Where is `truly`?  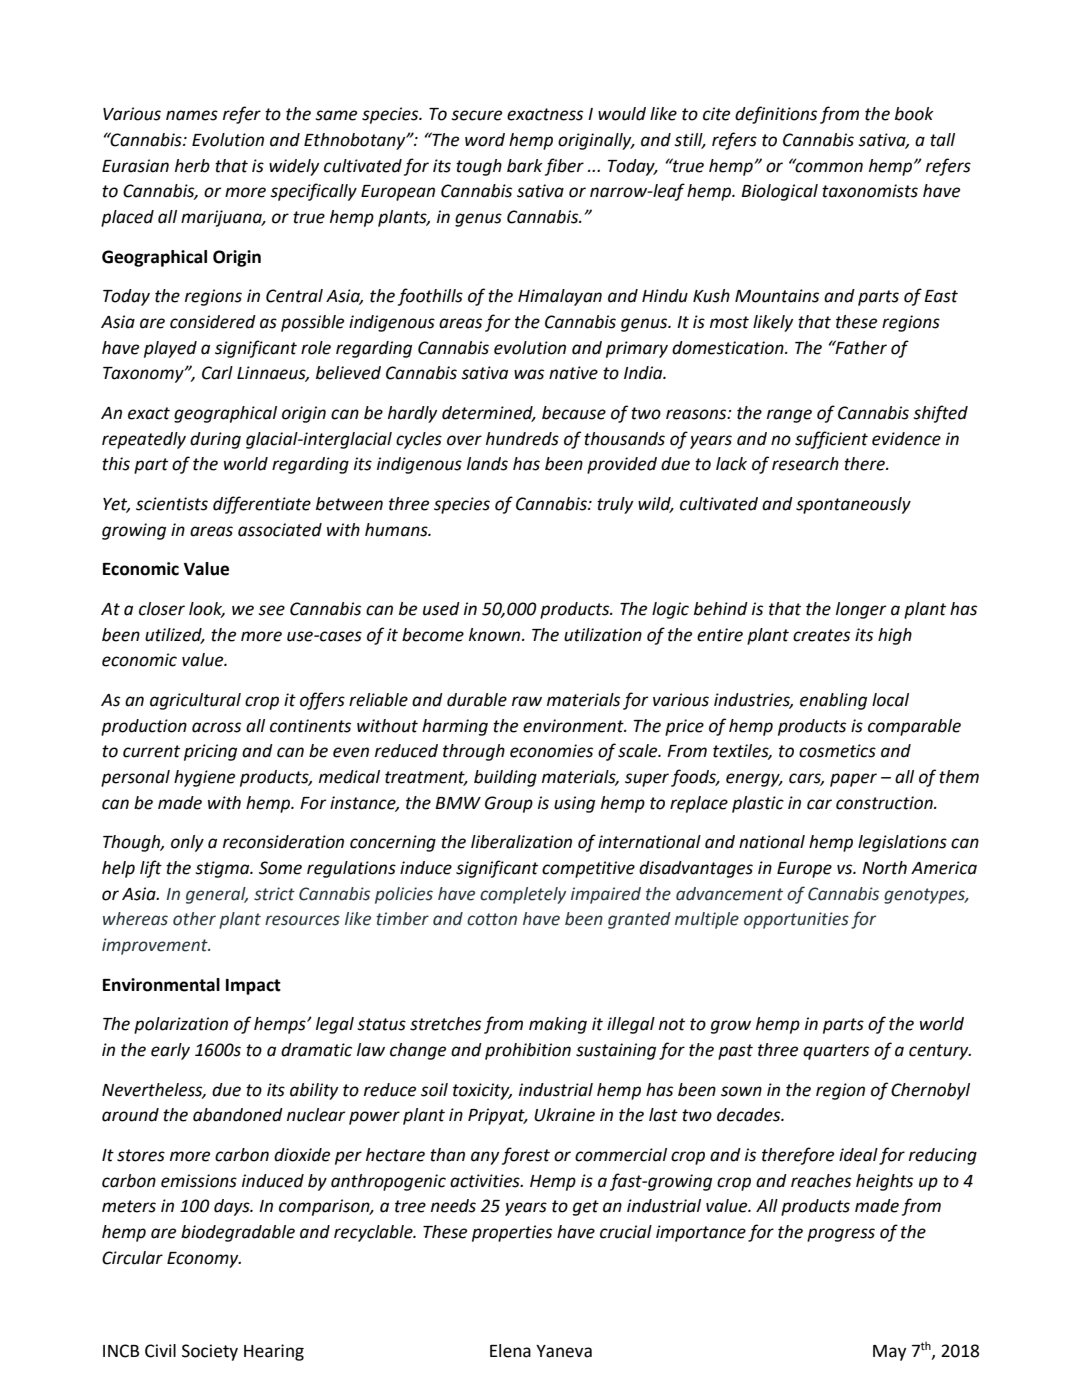 truly is located at coordinates (615, 505).
